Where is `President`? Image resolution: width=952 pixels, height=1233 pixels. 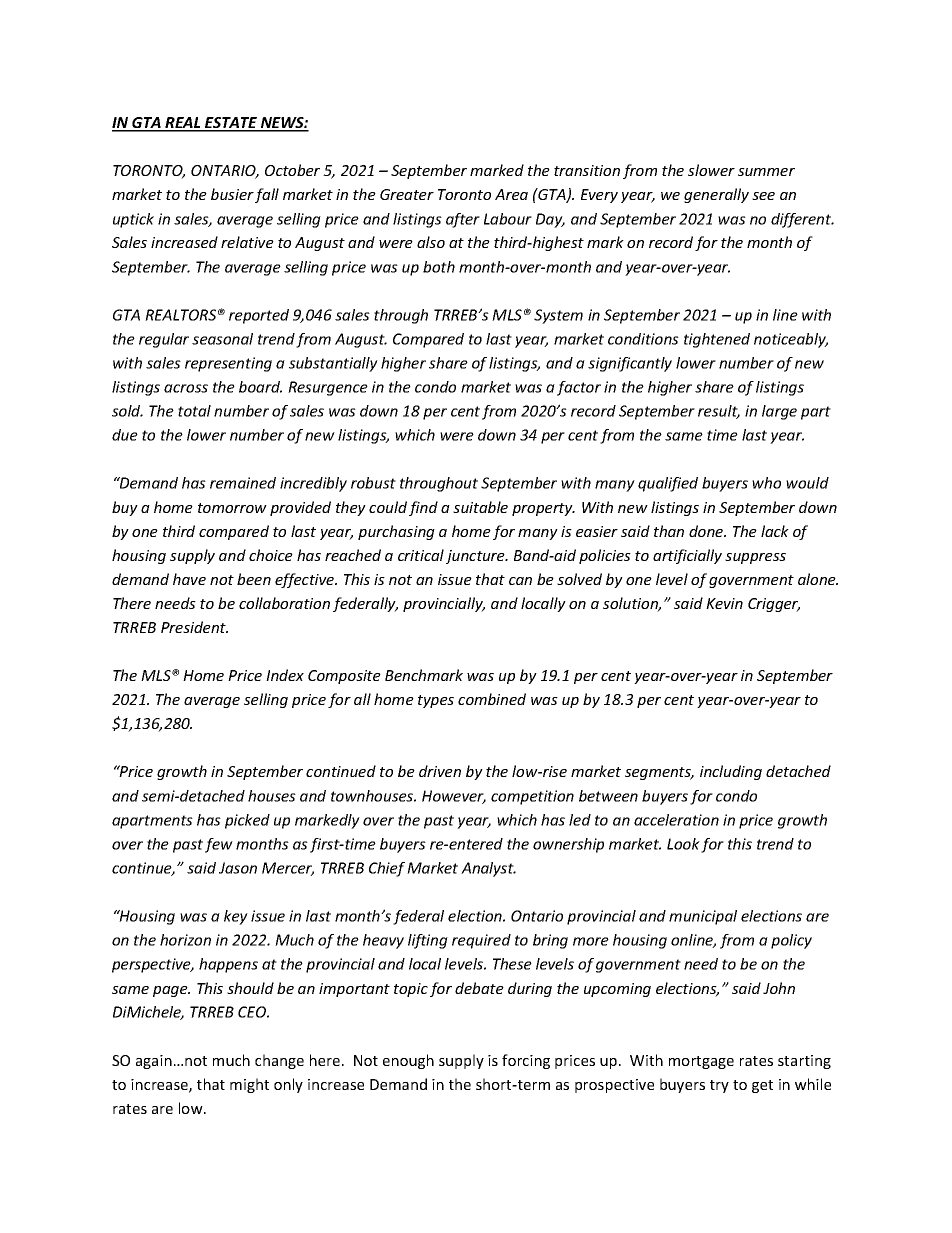
President is located at coordinates (194, 627).
